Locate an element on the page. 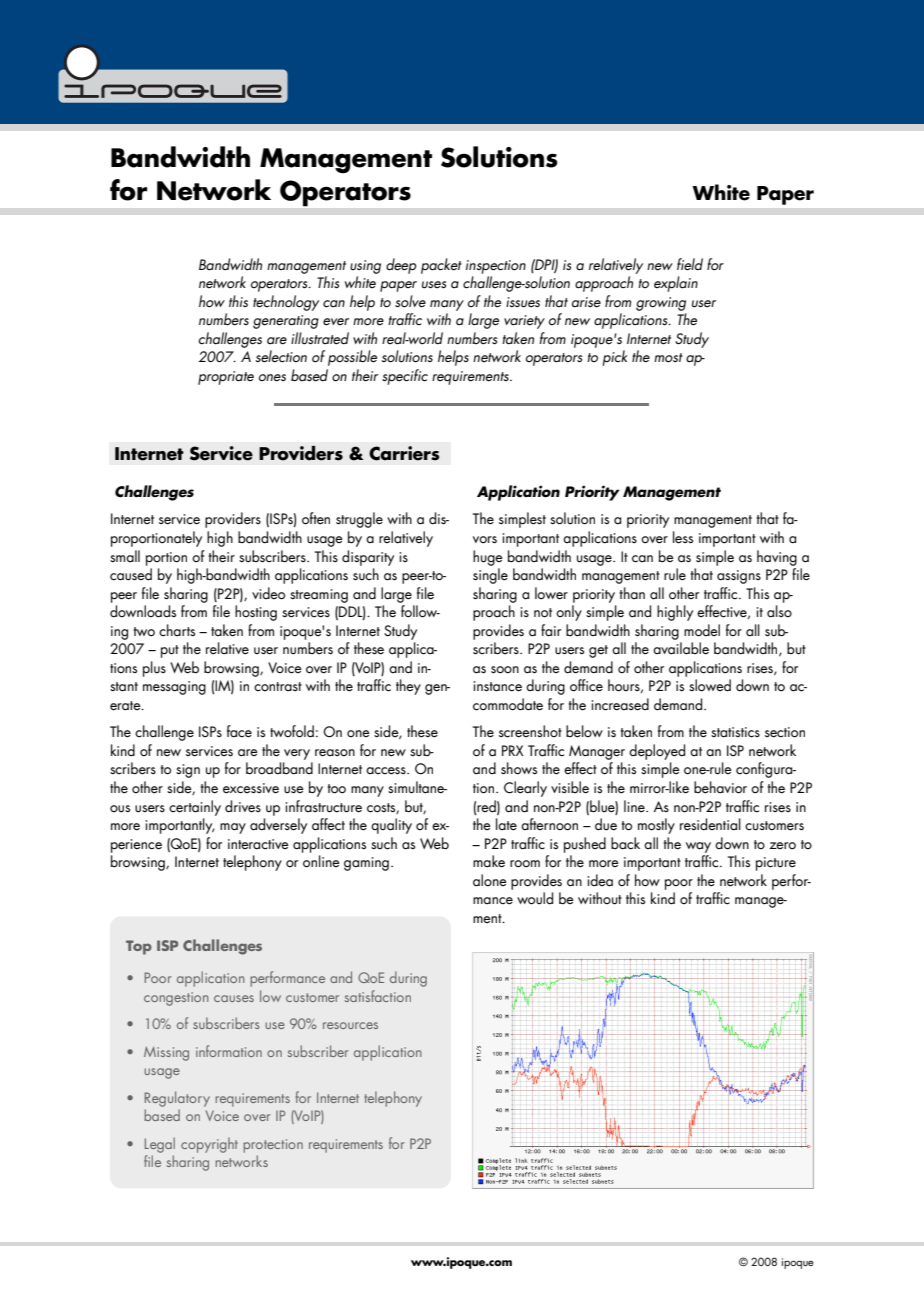 Image resolution: width=924 pixels, height=1308 pixels. face is located at coordinates (239, 731).
